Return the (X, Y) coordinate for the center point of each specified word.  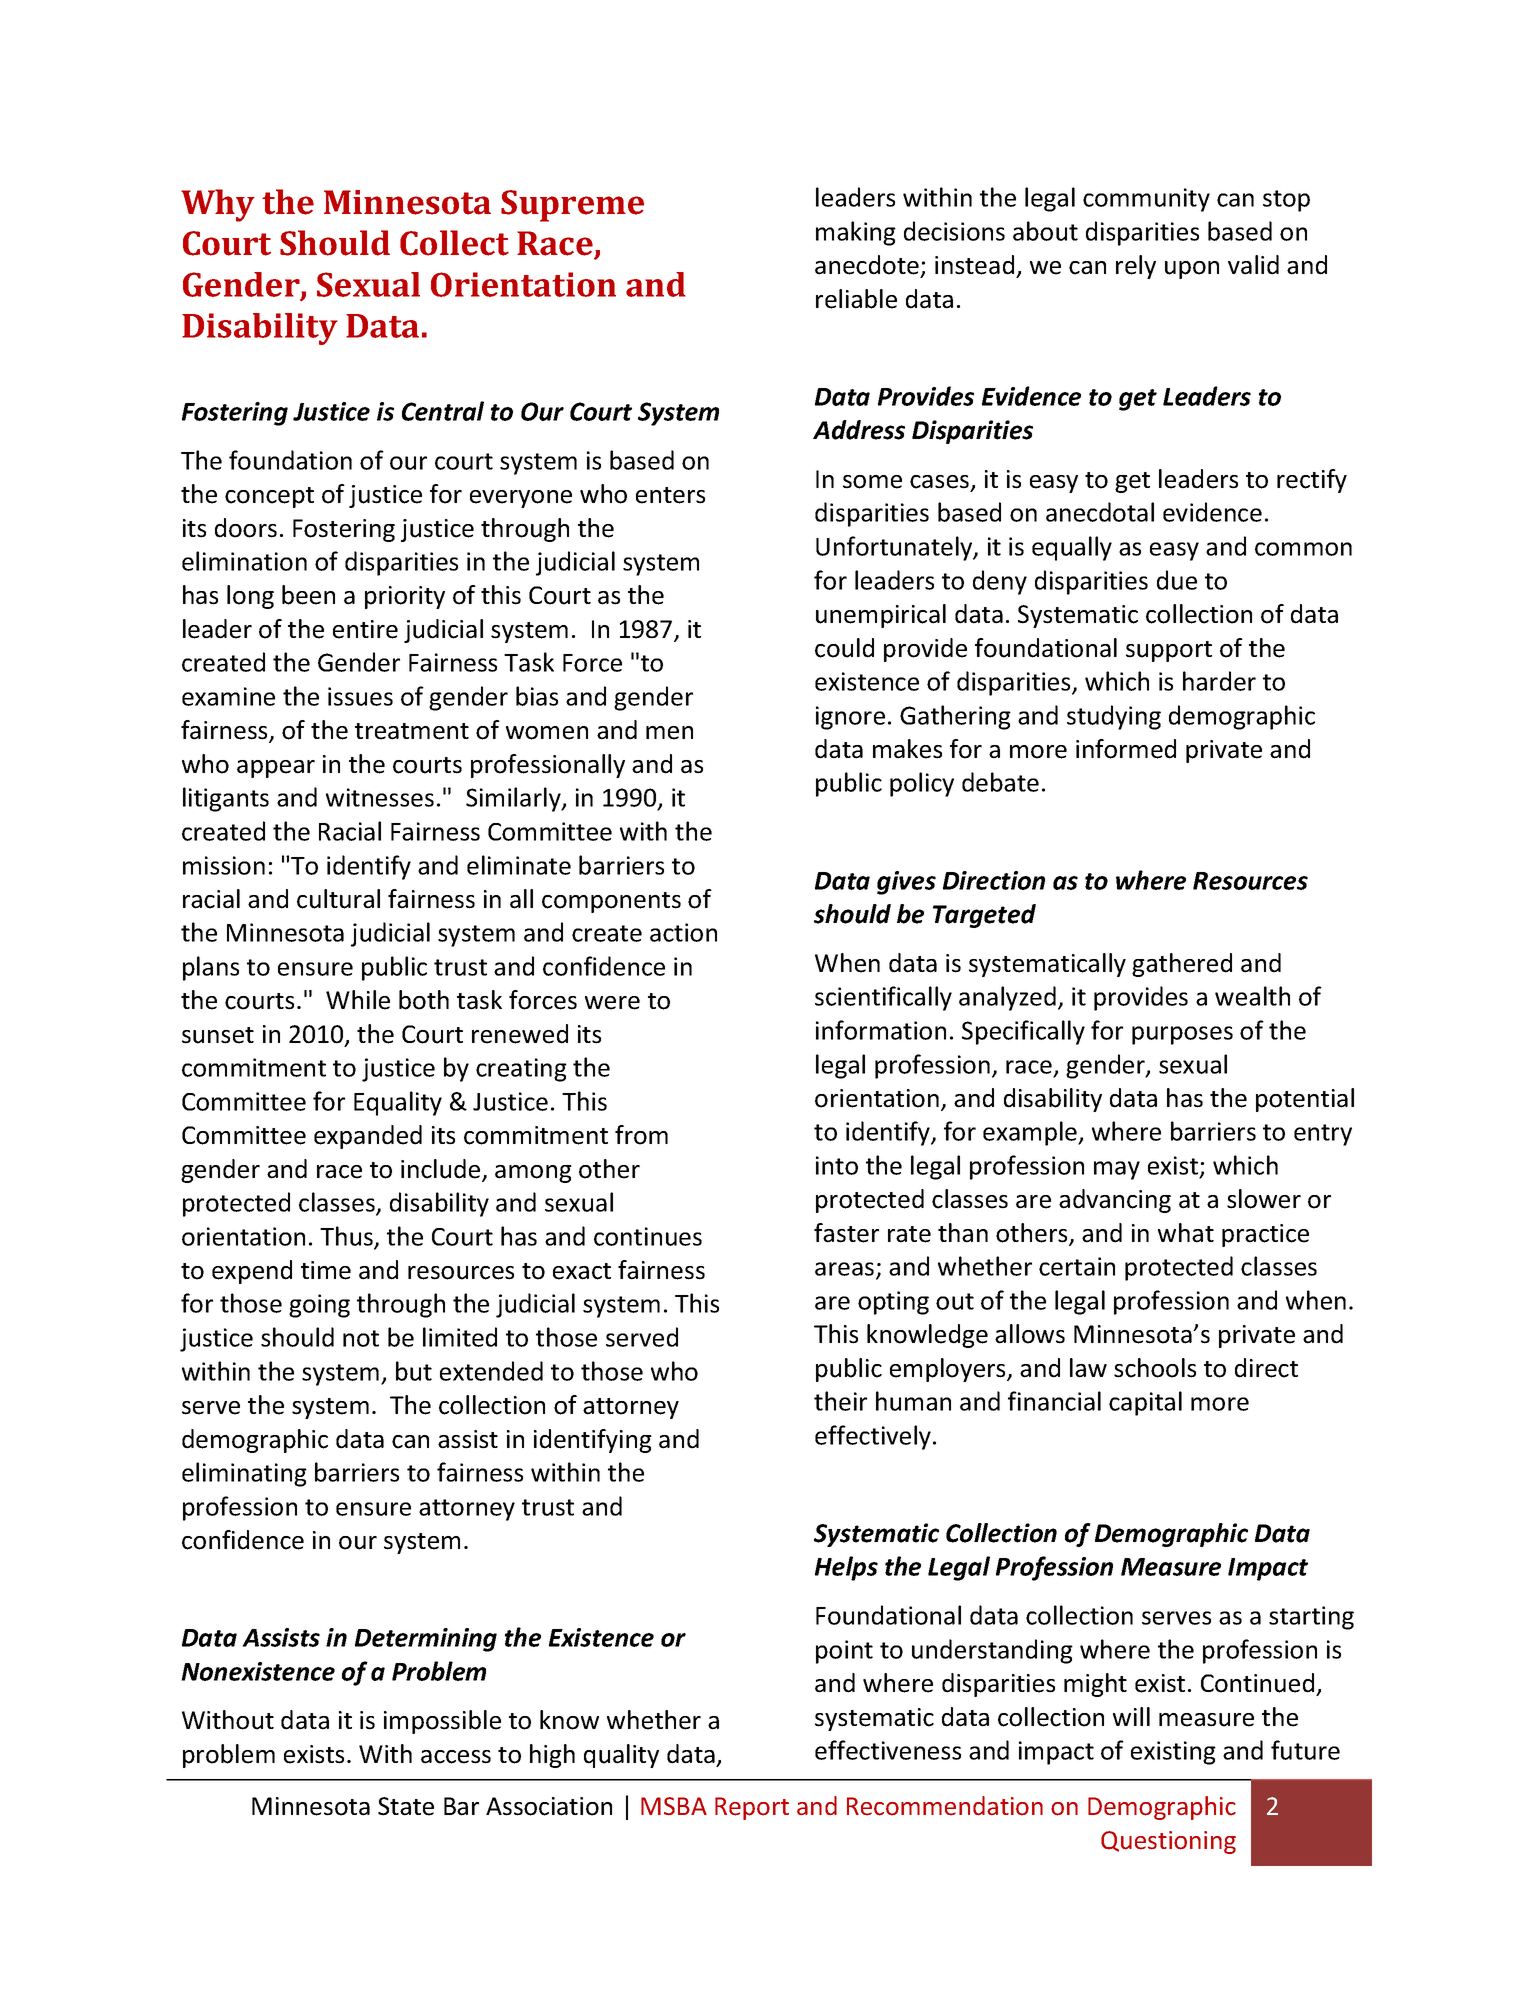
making (856, 233)
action (683, 932)
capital (1145, 1403)
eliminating (244, 1474)
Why (218, 205)
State (406, 1806)
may (1117, 1170)
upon (1192, 270)
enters (670, 495)
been (308, 595)
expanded (368, 1137)
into (837, 1165)
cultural (338, 899)
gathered (1182, 965)
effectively (873, 1437)
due (1177, 580)
